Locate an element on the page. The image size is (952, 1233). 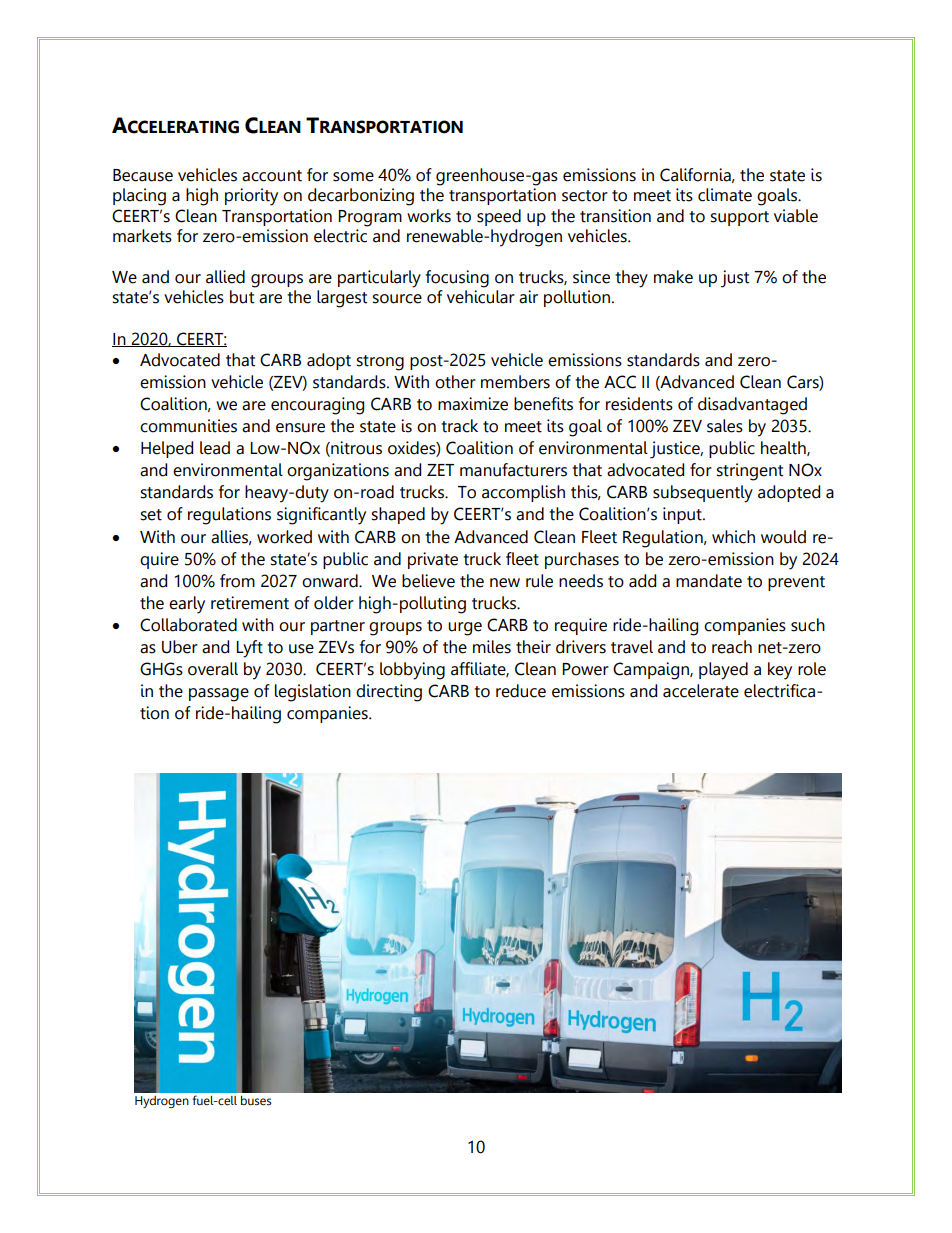
priority is located at coordinates (251, 197).
